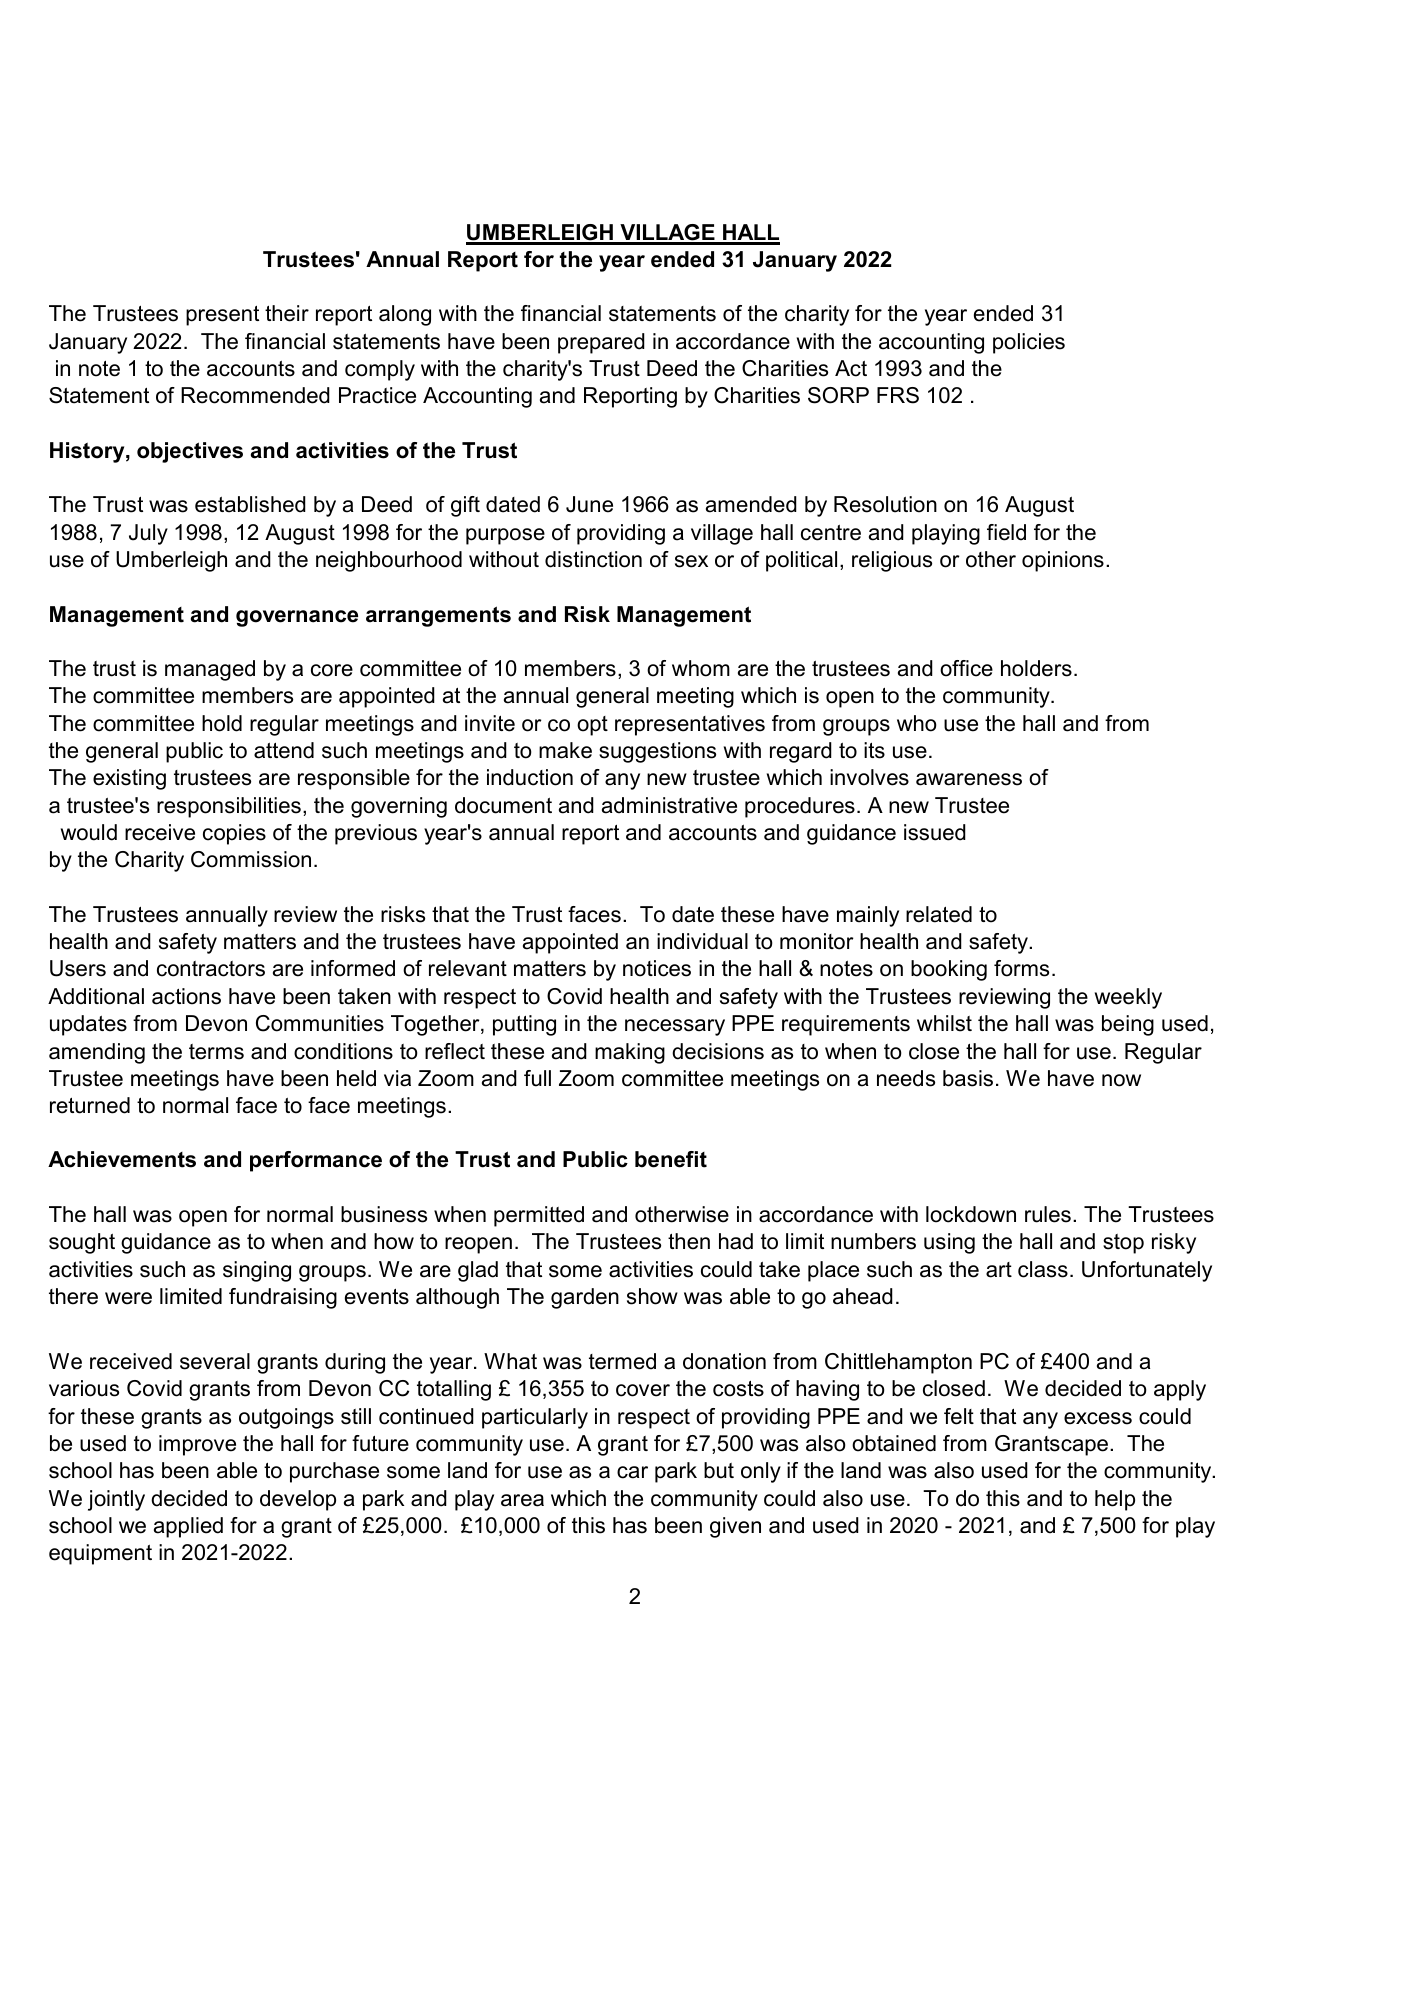 The height and width of the screenshot is (2015, 1425). What do you see at coordinates (1029, 343) in the screenshot?
I see `policies` at bounding box center [1029, 343].
